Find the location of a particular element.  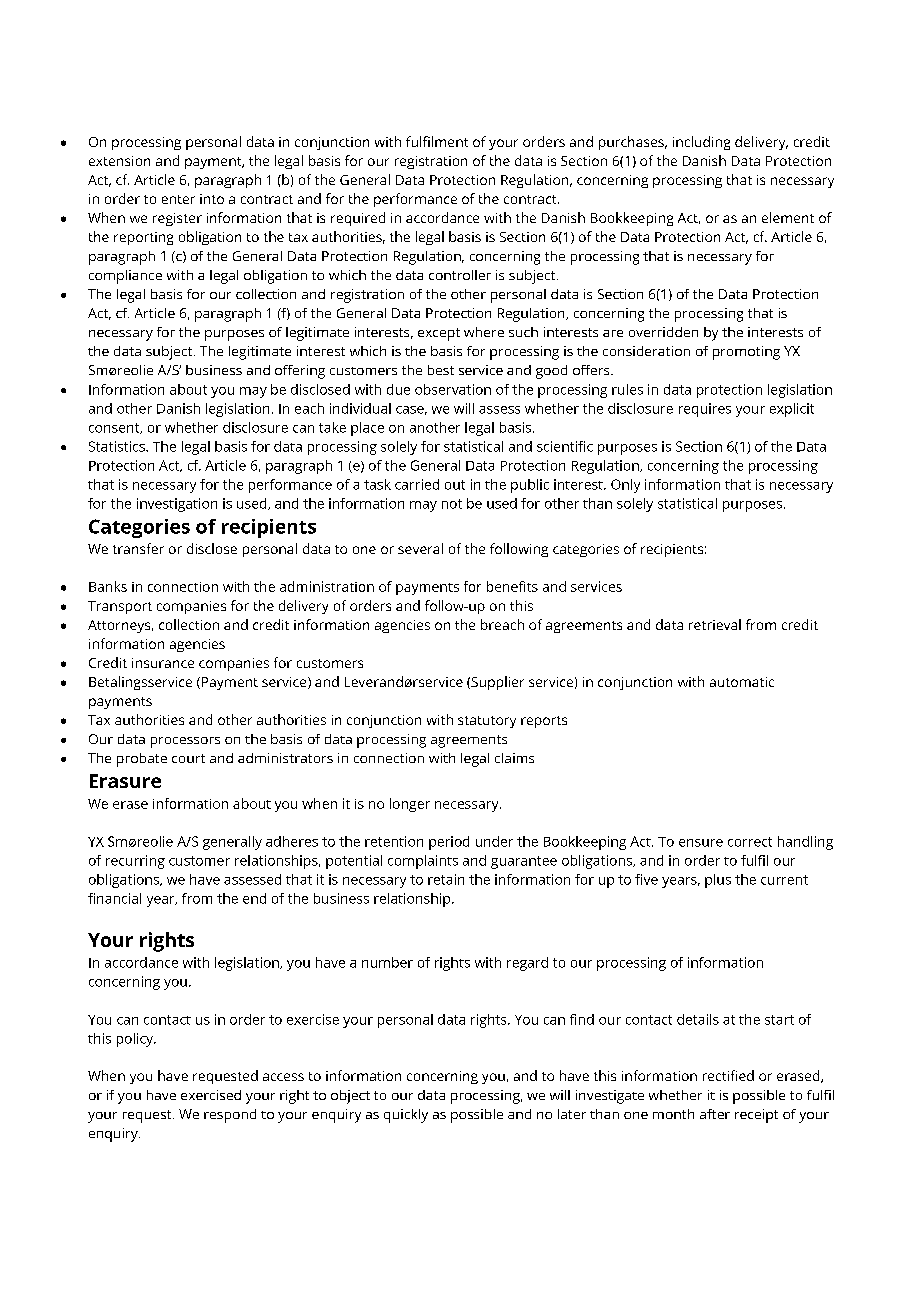

retain is located at coordinates (446, 879).
